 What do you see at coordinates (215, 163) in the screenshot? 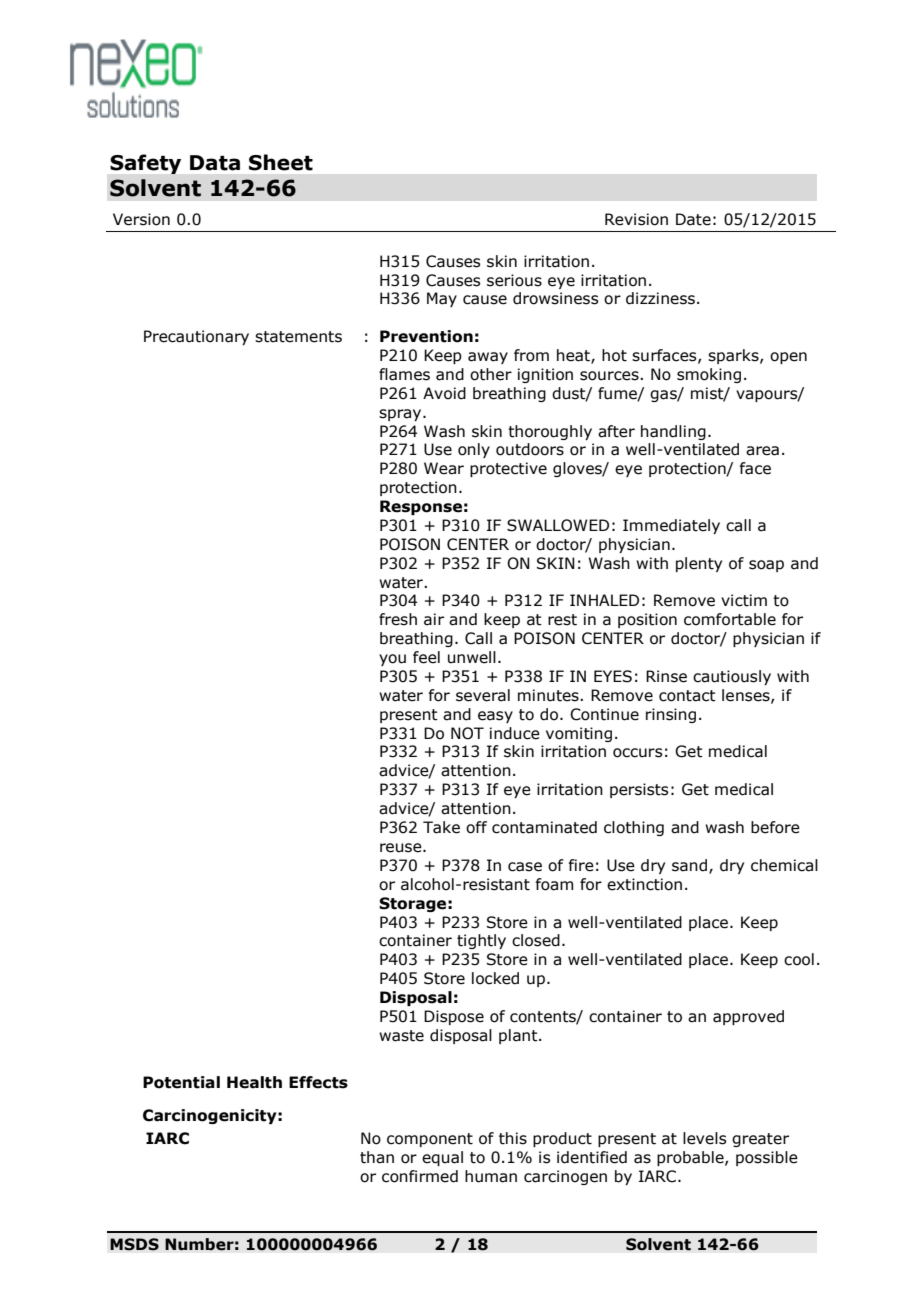
I see `Data` at bounding box center [215, 163].
